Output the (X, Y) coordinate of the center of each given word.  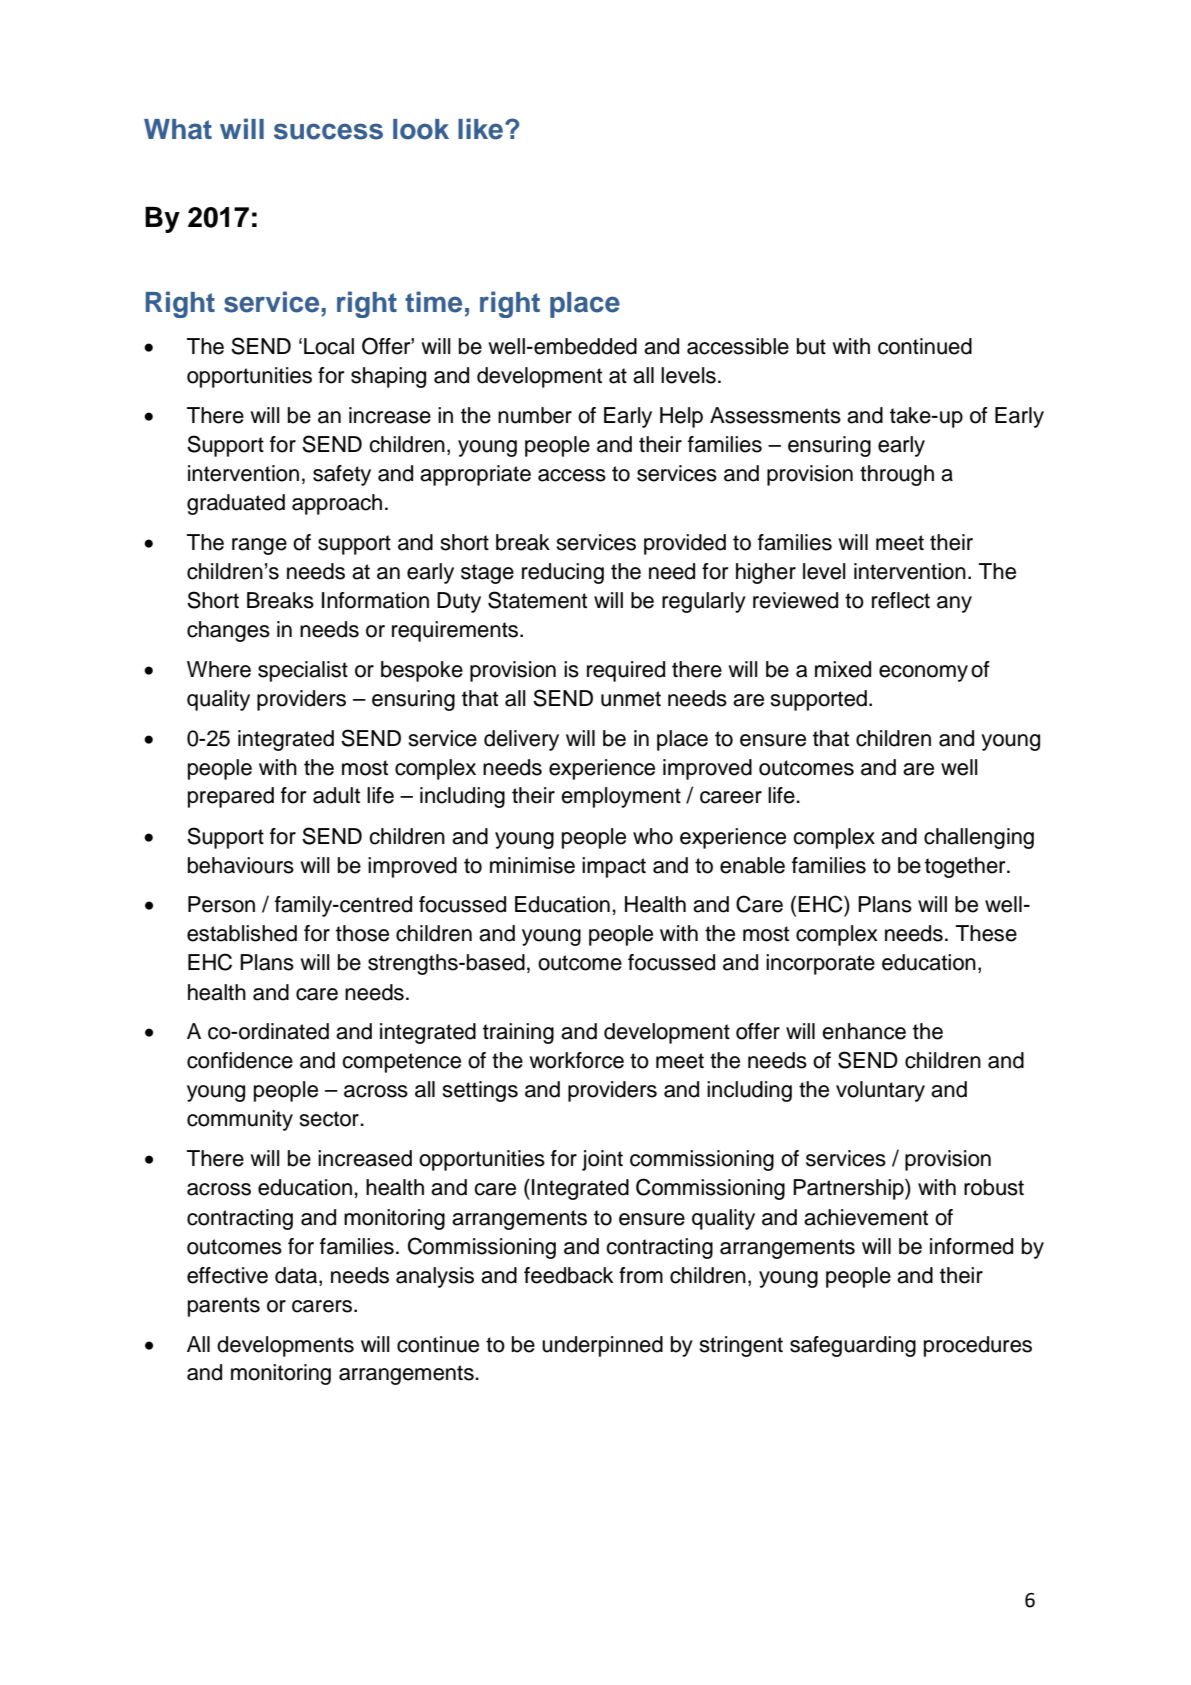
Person (221, 904)
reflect (901, 600)
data (297, 1275)
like (480, 129)
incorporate (820, 964)
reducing (563, 573)
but (811, 346)
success (328, 131)
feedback (569, 1275)
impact (614, 867)
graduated (236, 504)
